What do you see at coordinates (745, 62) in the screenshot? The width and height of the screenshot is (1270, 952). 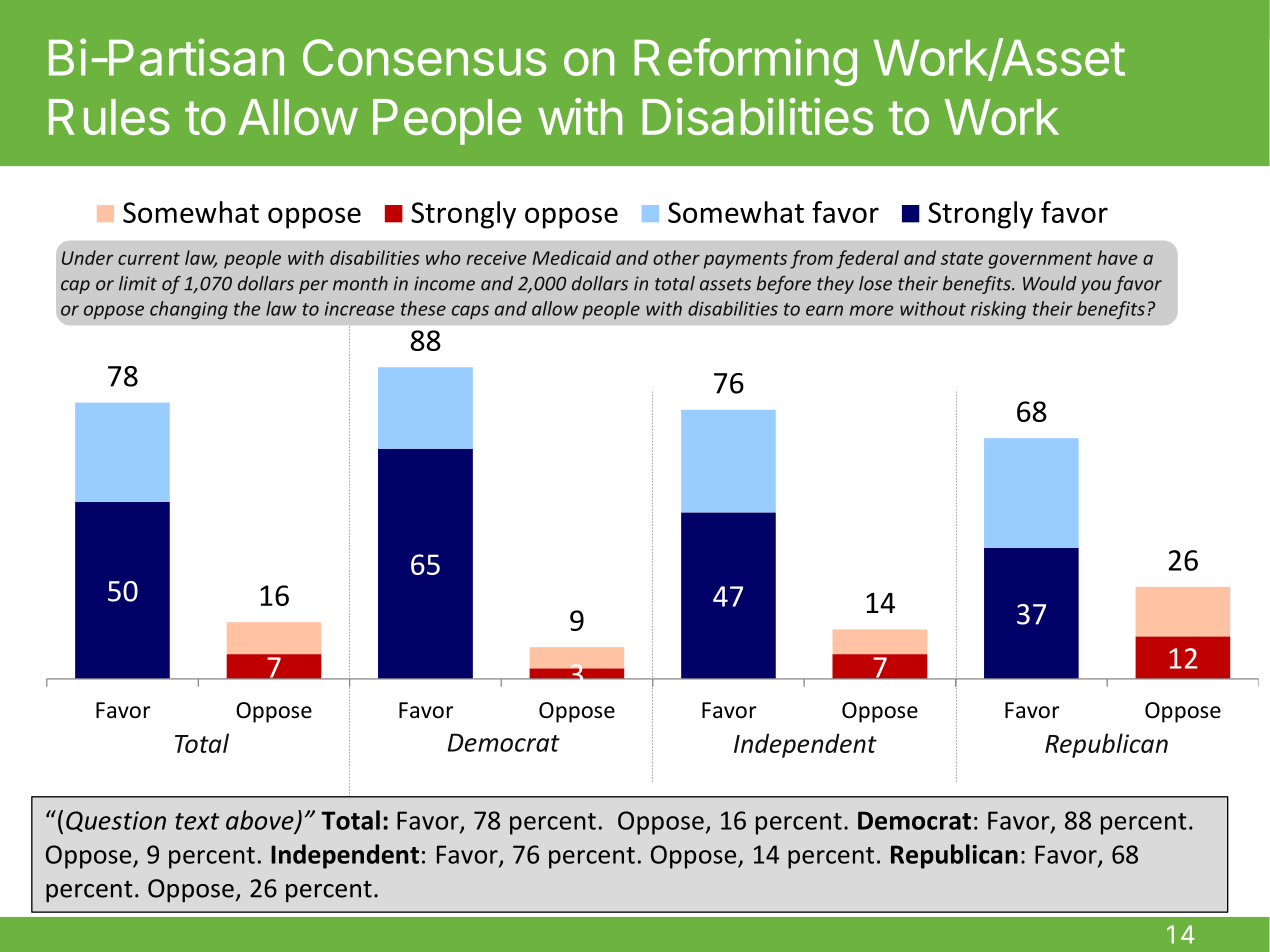 I see `Reforming` at bounding box center [745, 62].
